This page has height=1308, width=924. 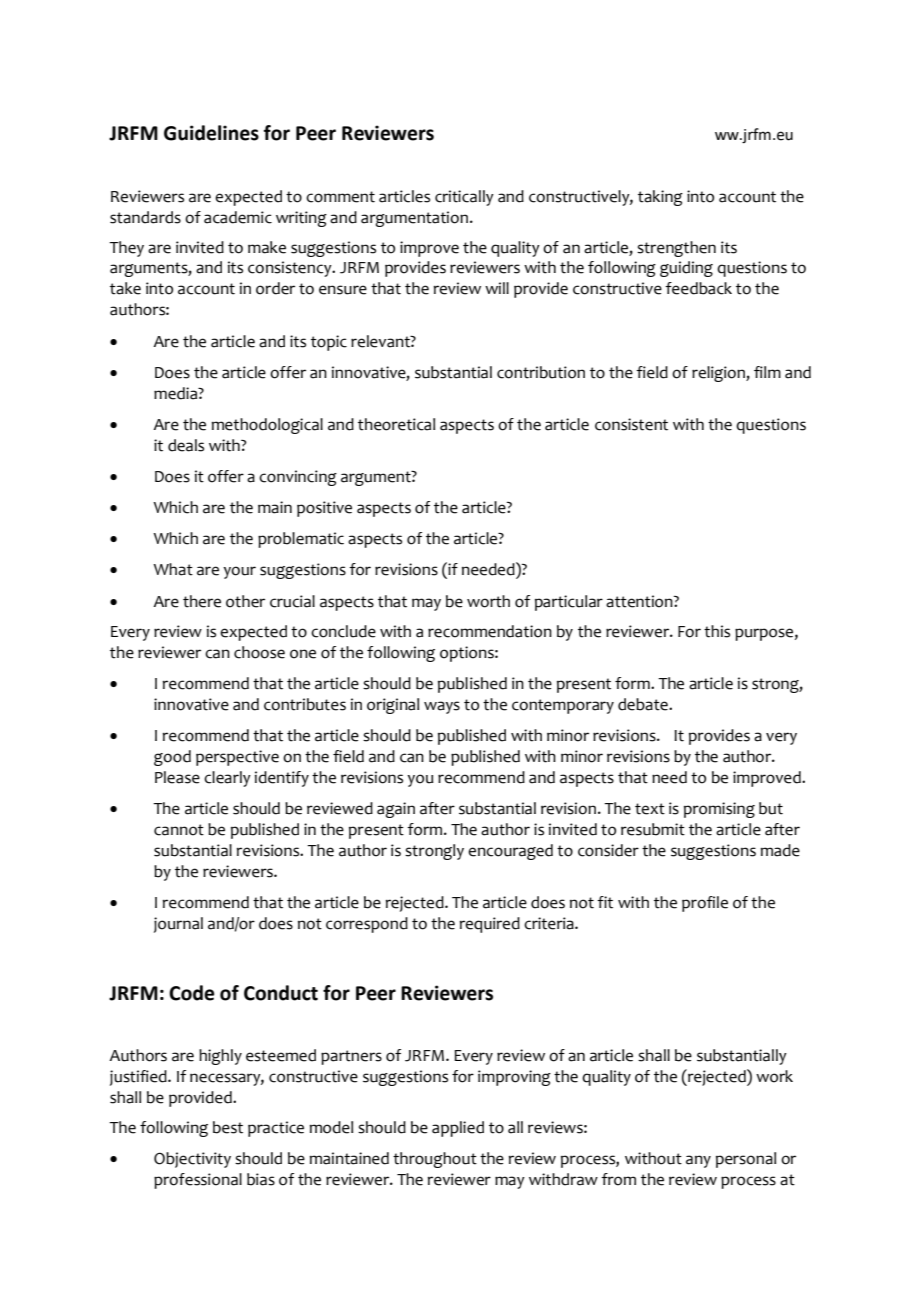 I want to click on throughout, so click(x=435, y=1160).
